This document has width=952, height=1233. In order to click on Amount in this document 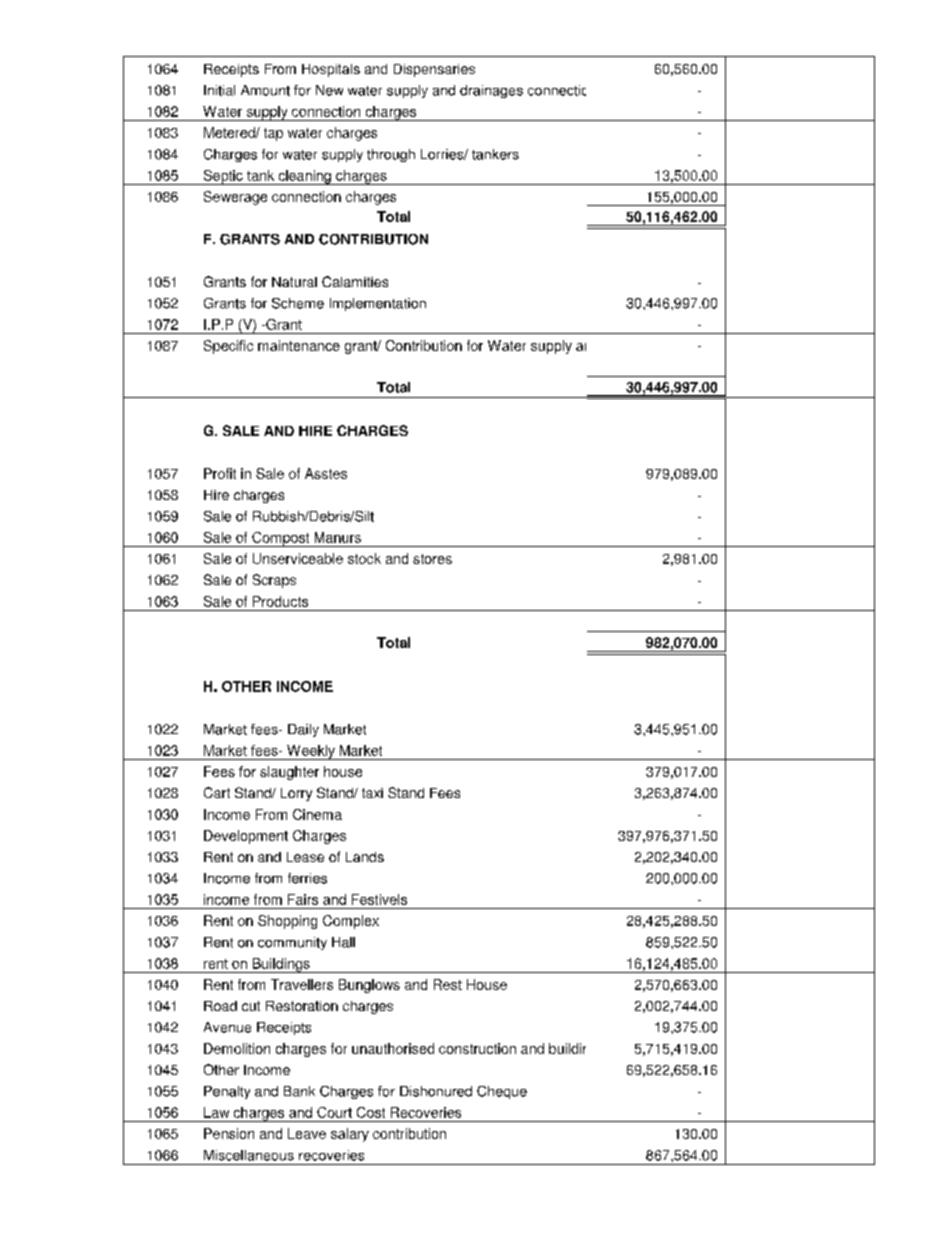, I will do `click(265, 90)`.
